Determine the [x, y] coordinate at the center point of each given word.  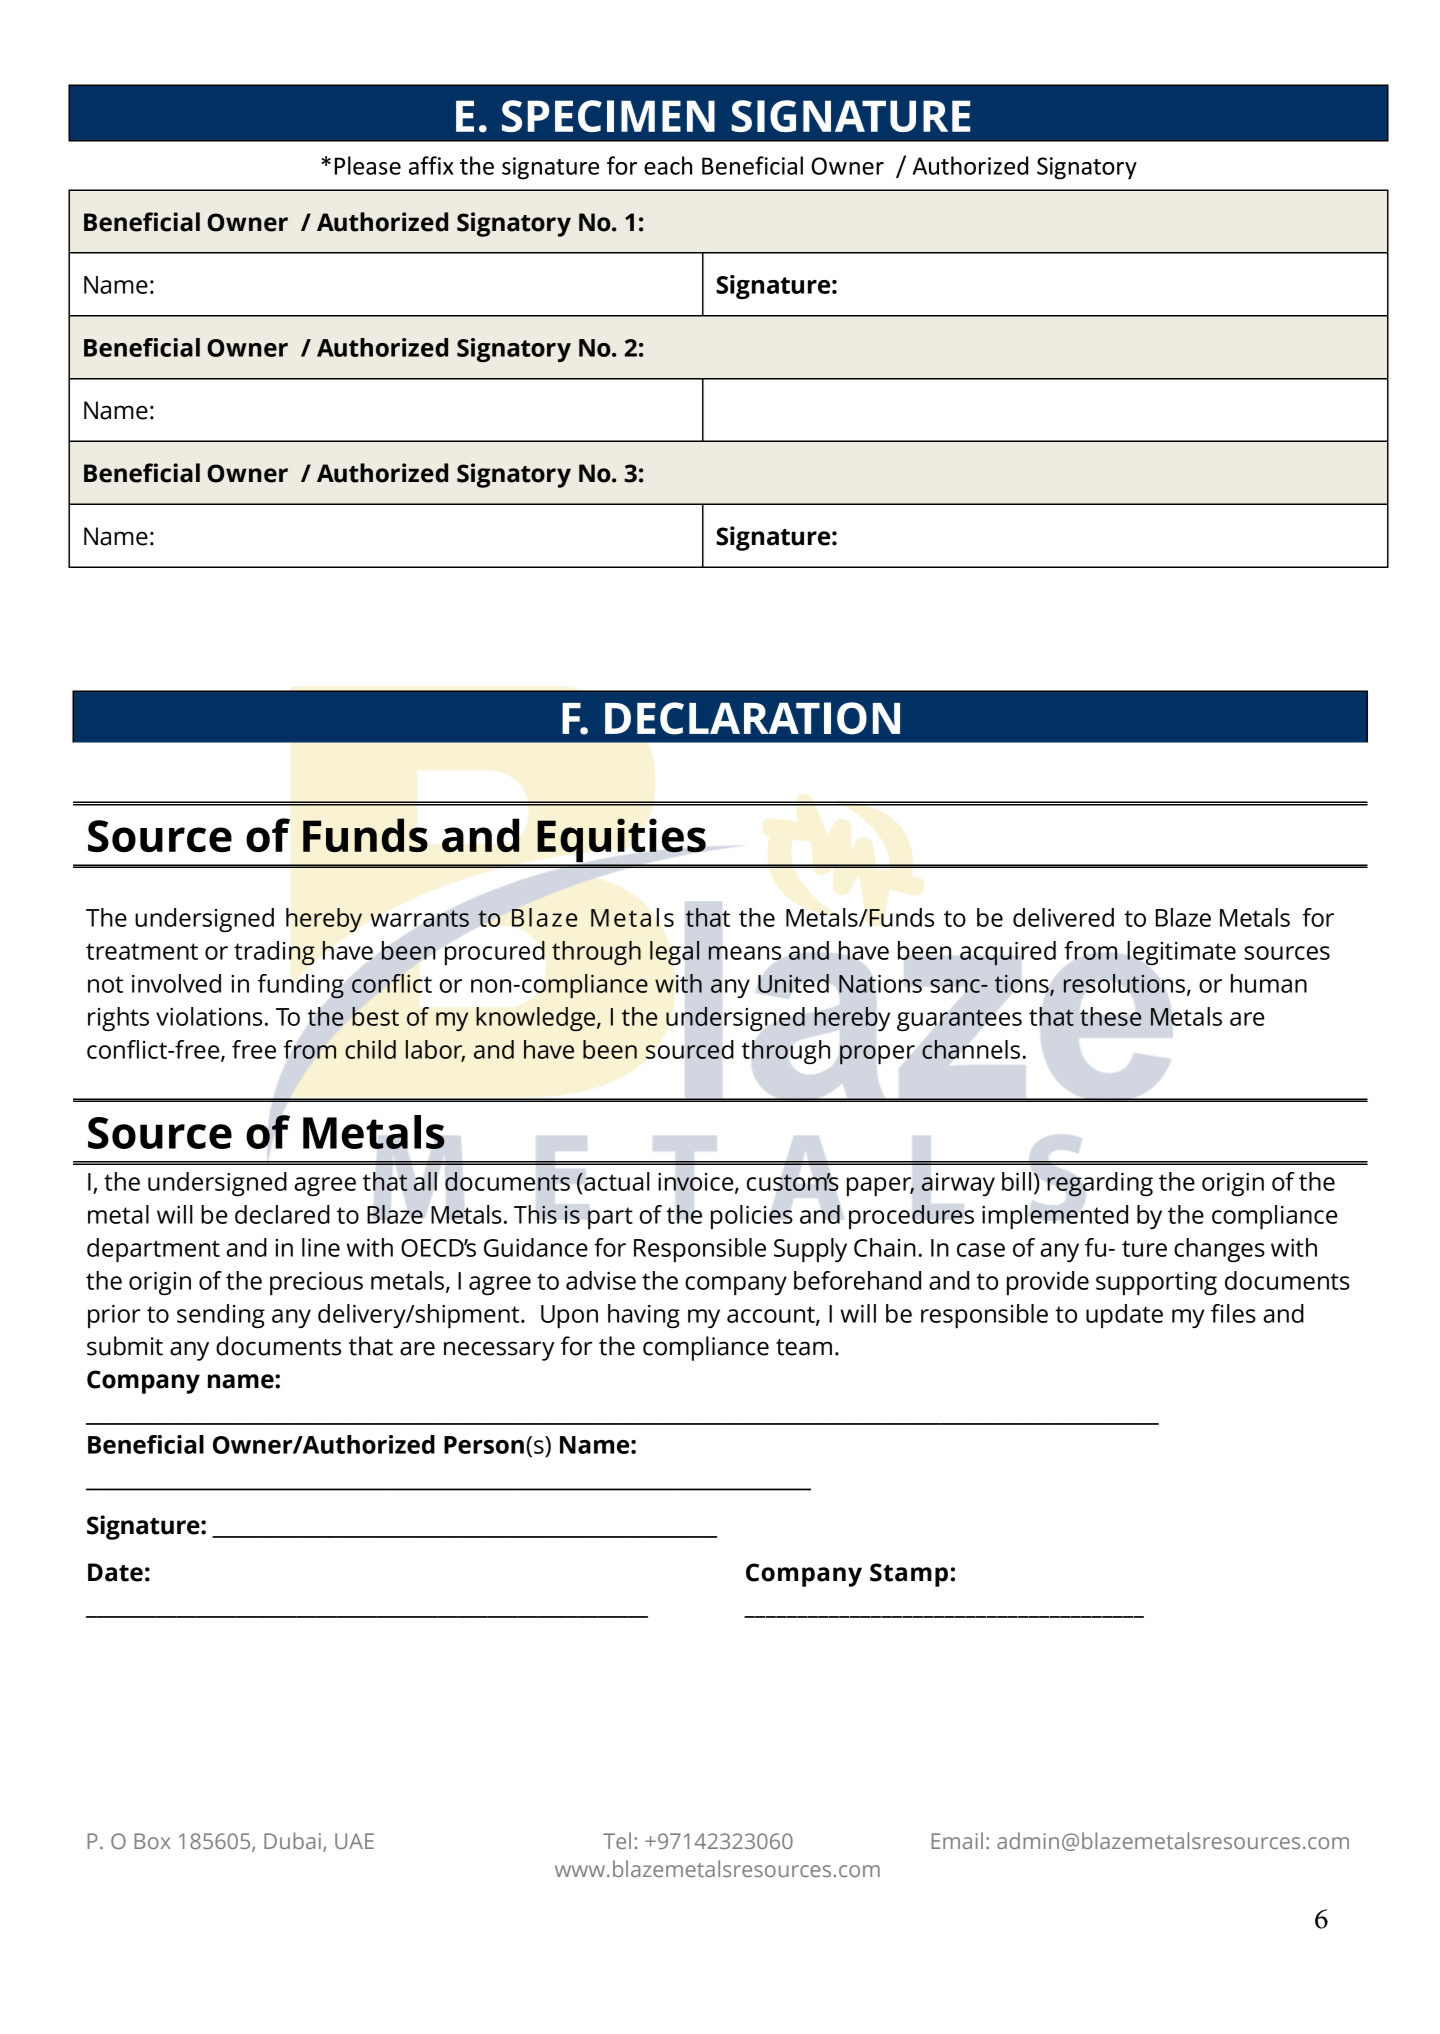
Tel [617, 1840]
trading [274, 953]
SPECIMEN [608, 116]
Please [368, 165]
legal [674, 953]
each [668, 165]
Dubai [292, 1840]
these [1110, 1016]
